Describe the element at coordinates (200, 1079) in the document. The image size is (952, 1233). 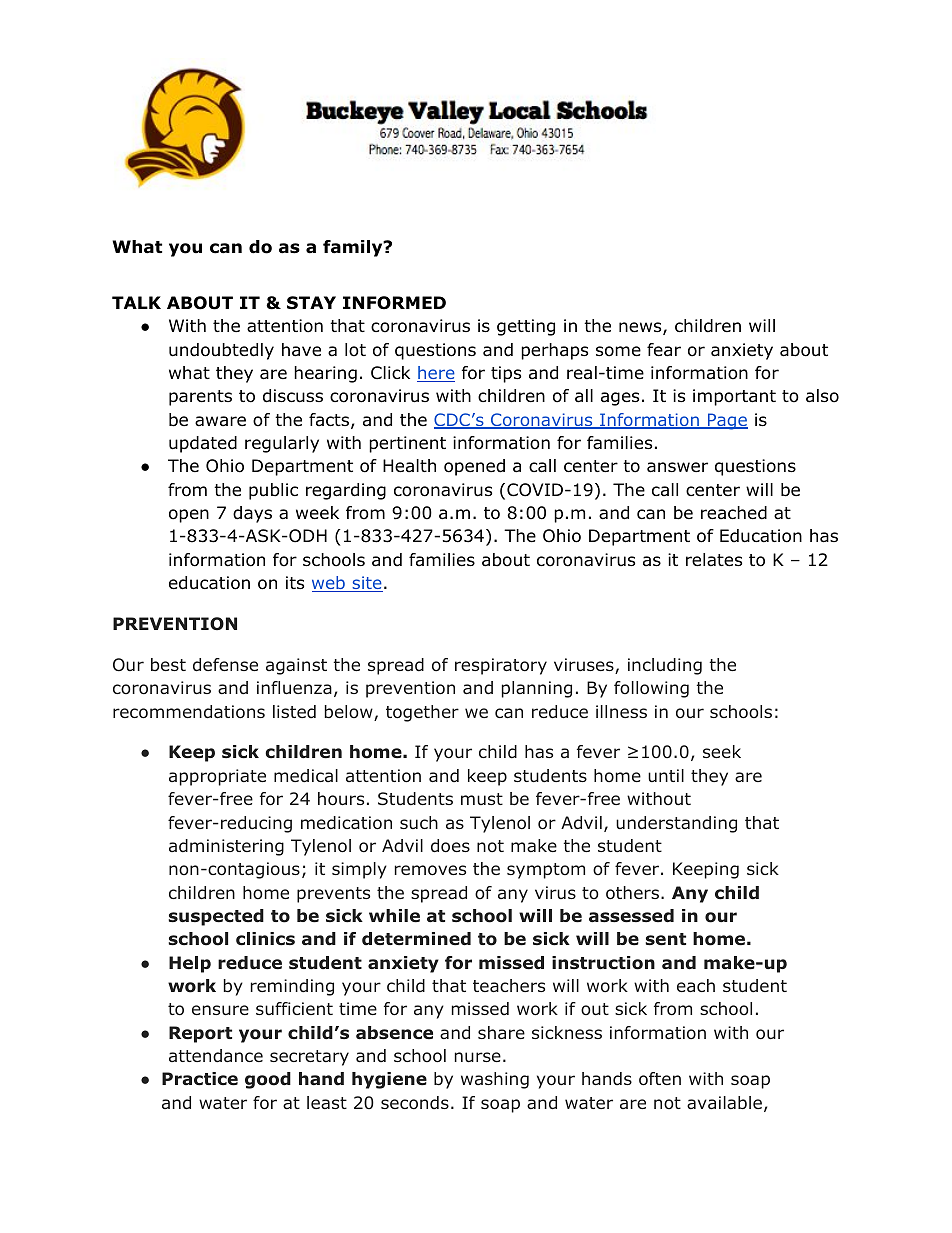
I see `Practice` at that location.
